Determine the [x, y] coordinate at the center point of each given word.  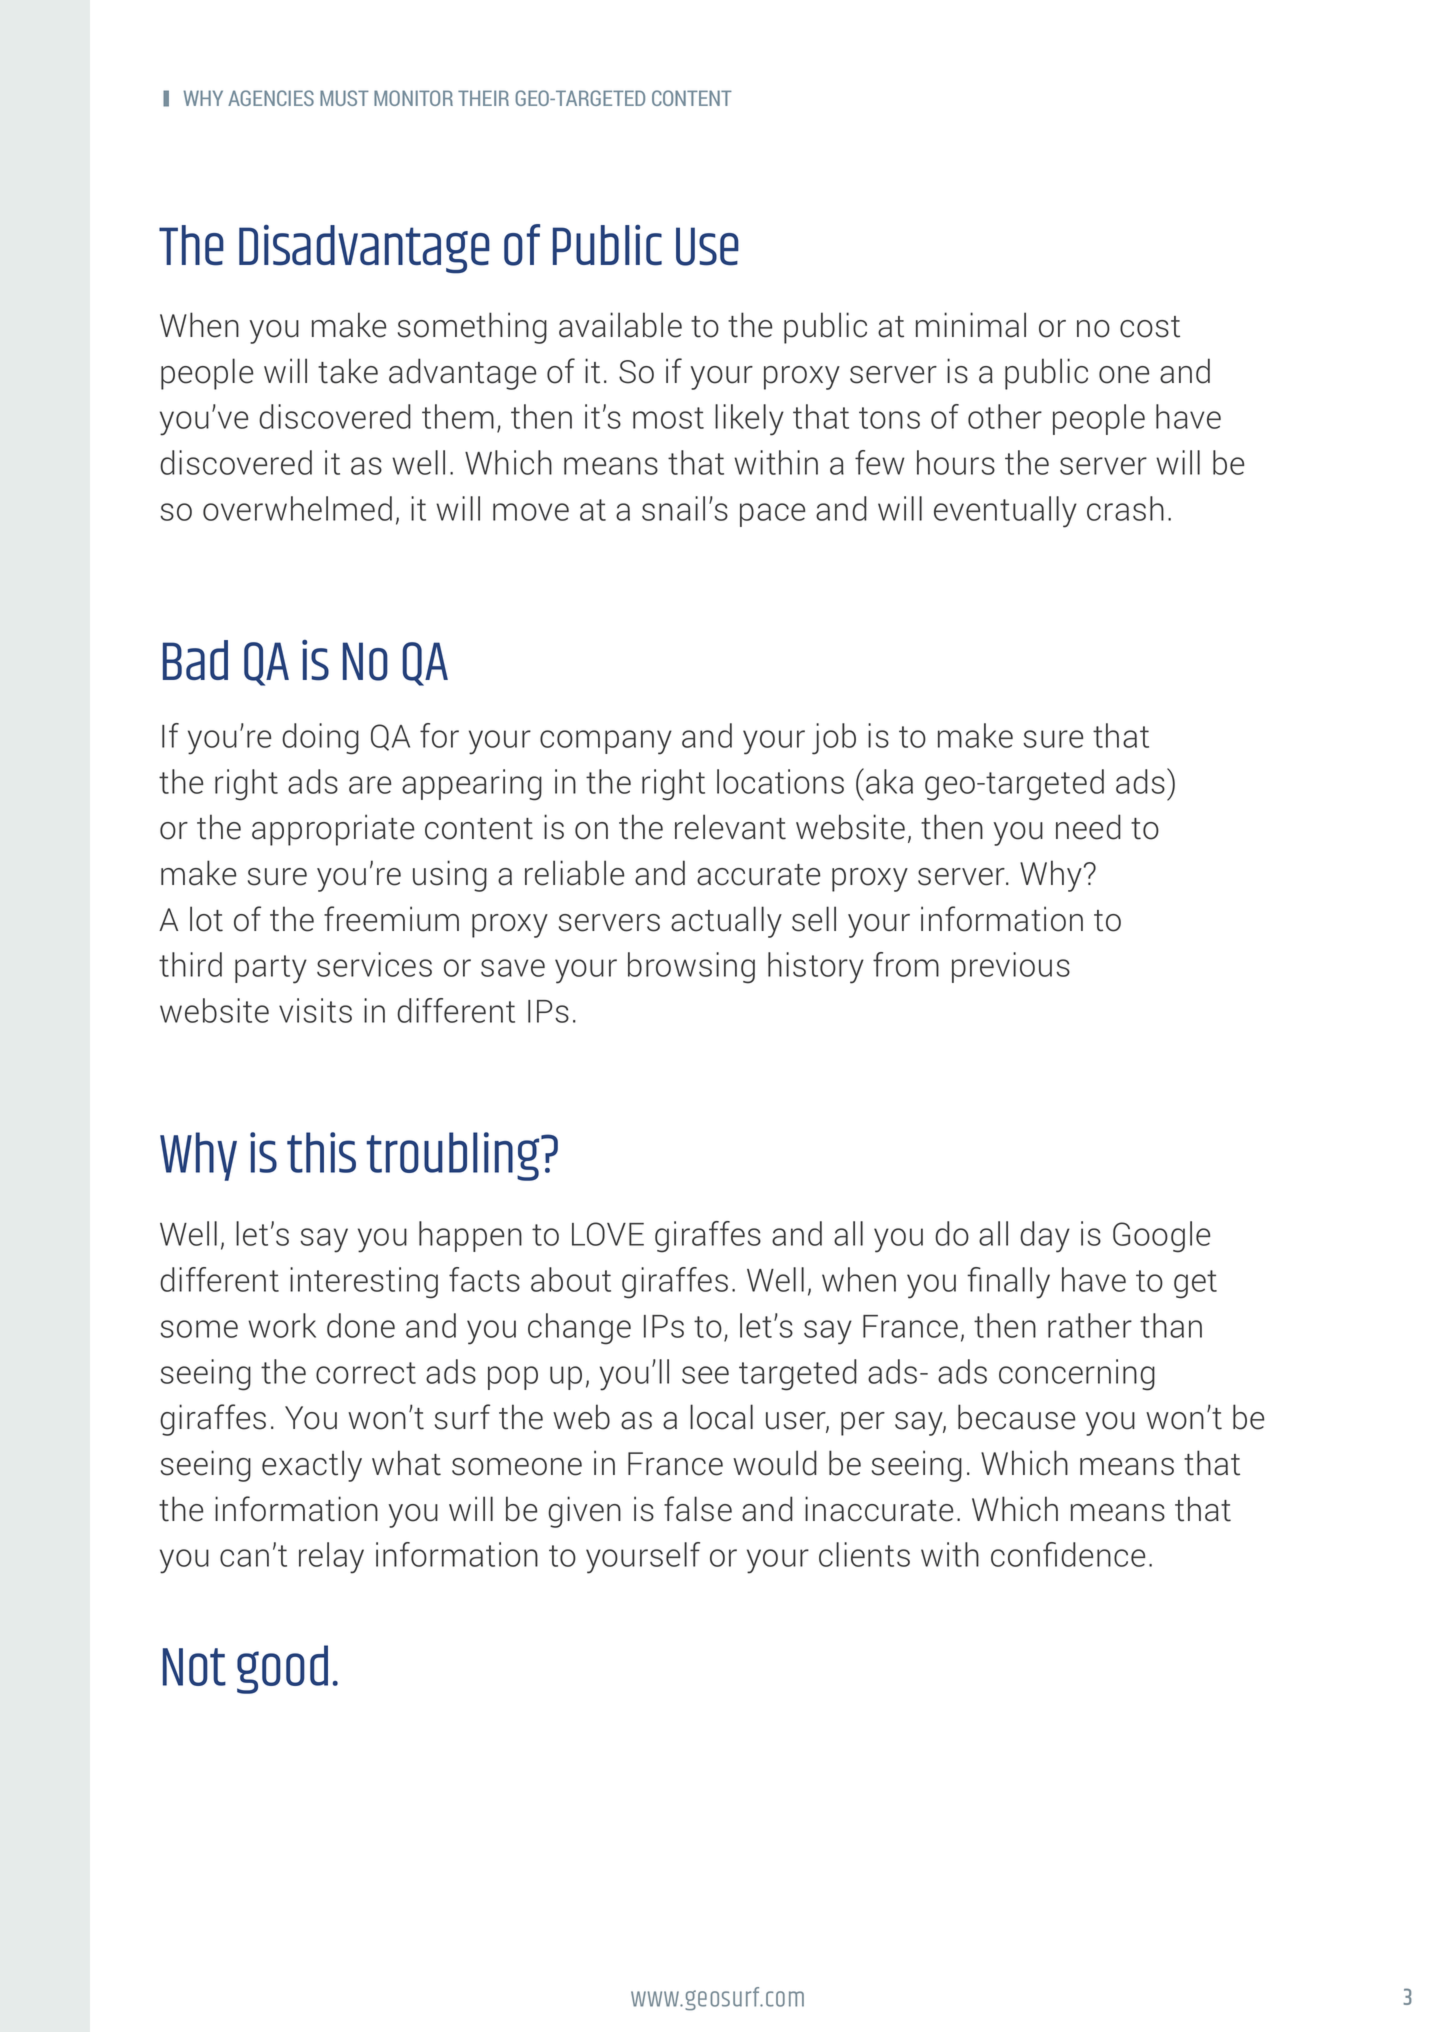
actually [726, 922]
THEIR [483, 98]
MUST [344, 98]
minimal [971, 325]
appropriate [333, 830]
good [282, 1669]
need [1088, 827]
